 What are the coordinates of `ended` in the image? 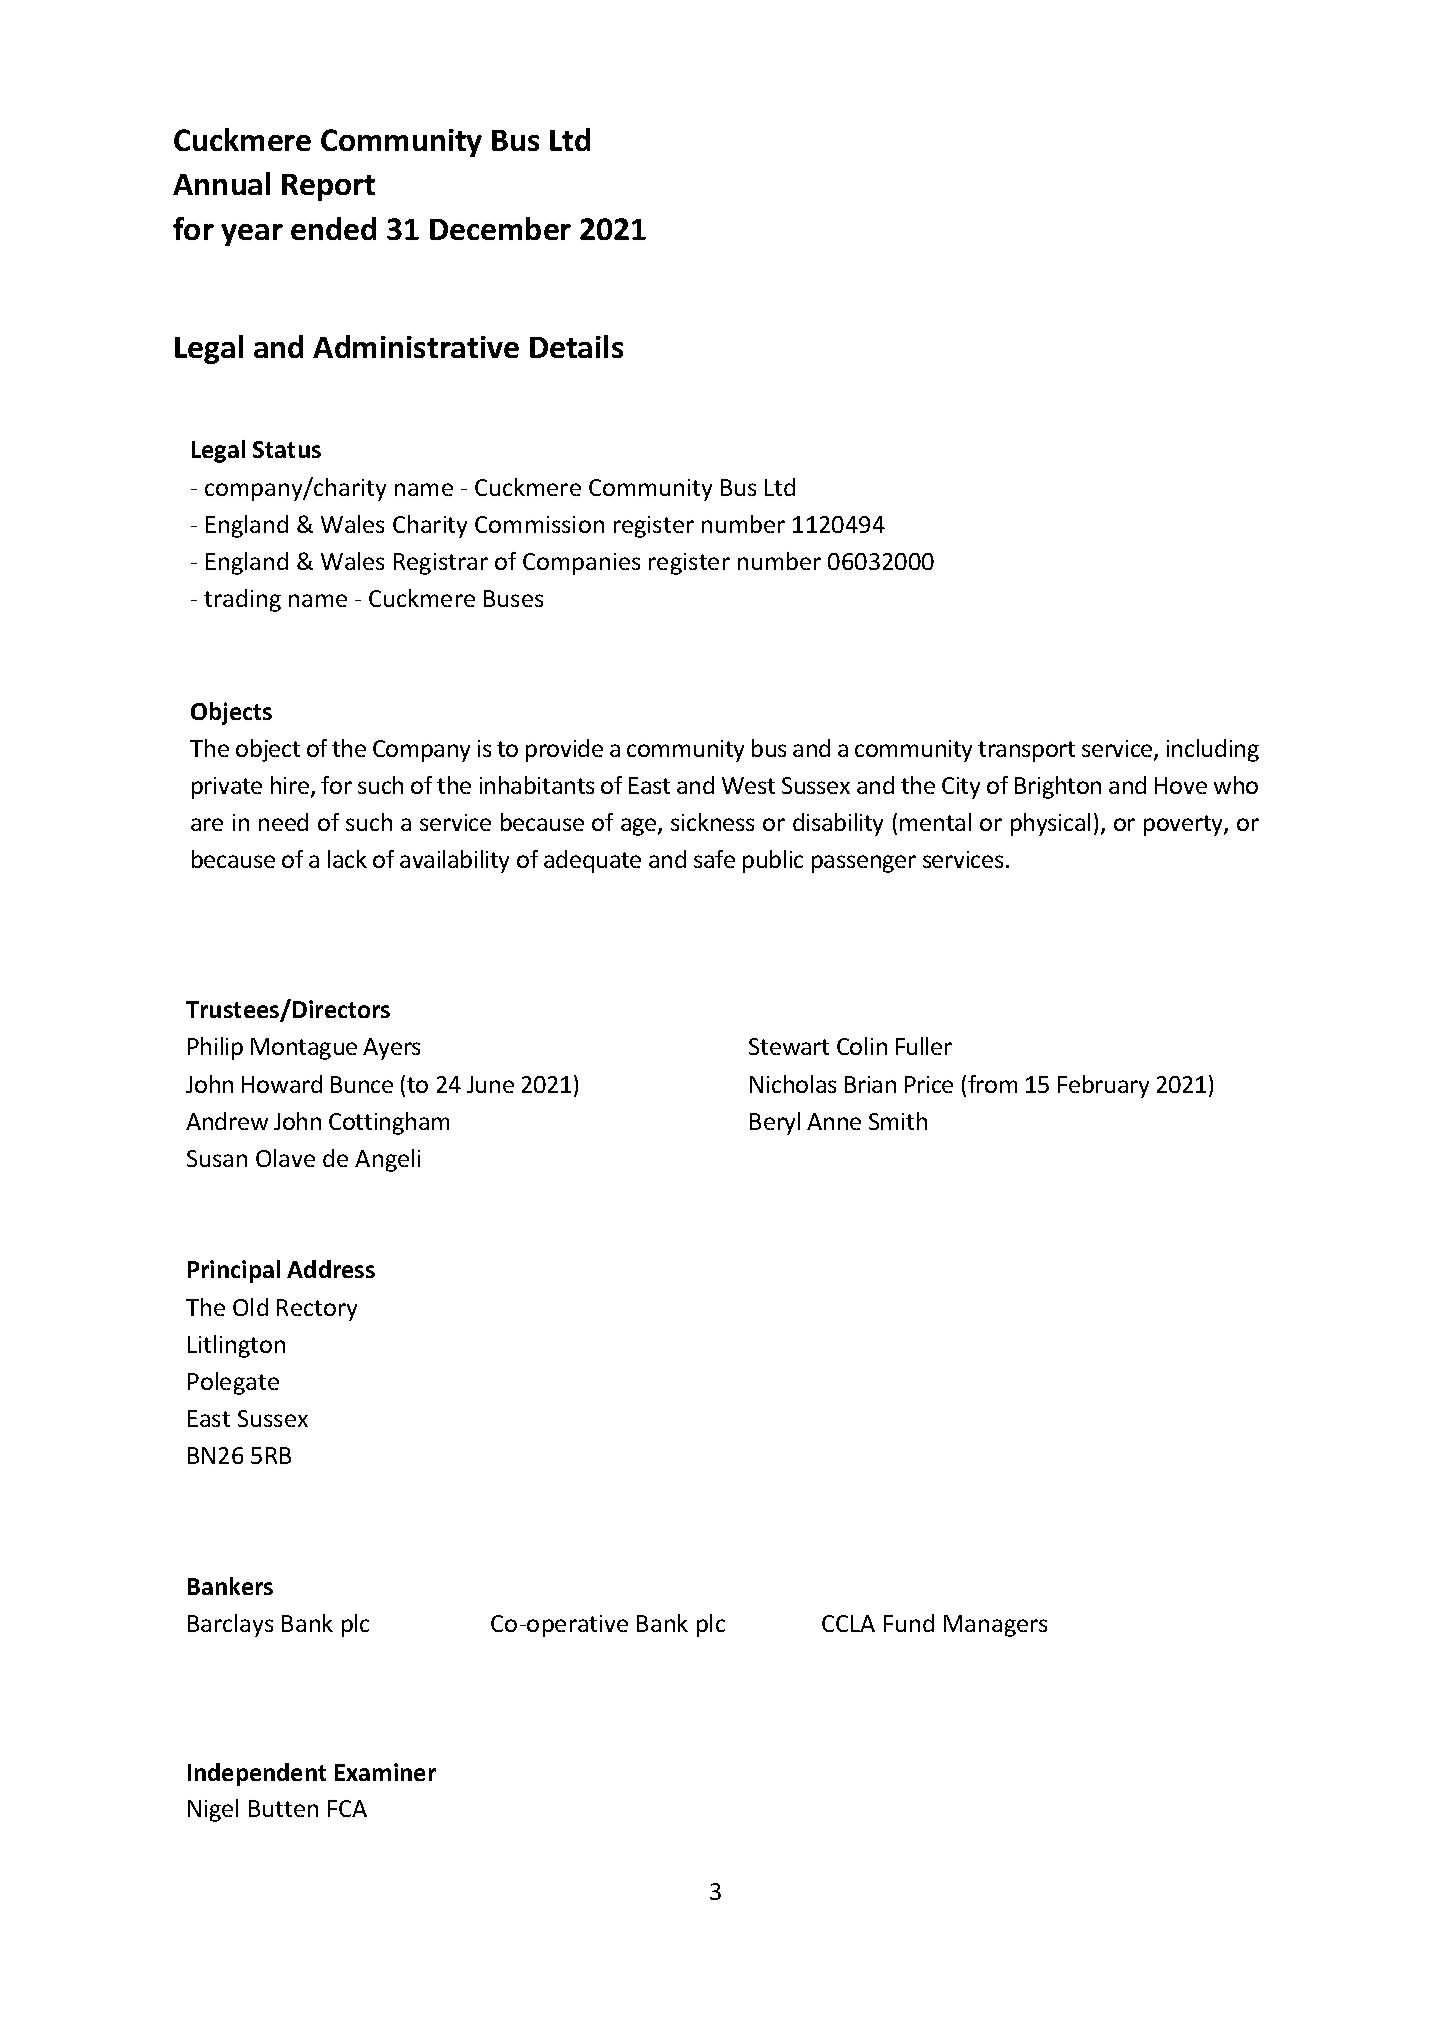 It's located at (333, 228).
